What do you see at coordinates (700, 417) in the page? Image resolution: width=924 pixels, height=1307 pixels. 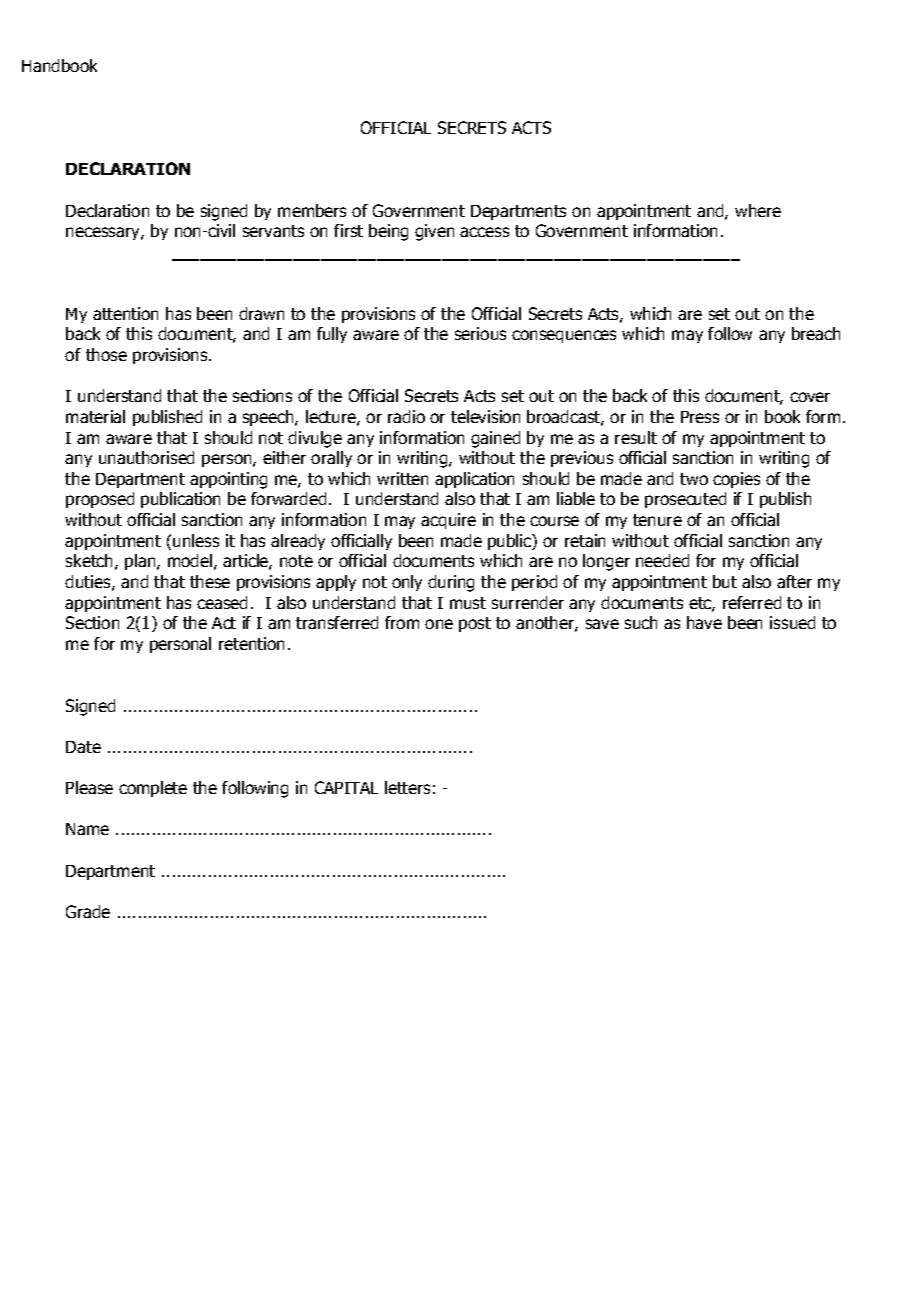 I see `Press` at bounding box center [700, 417].
